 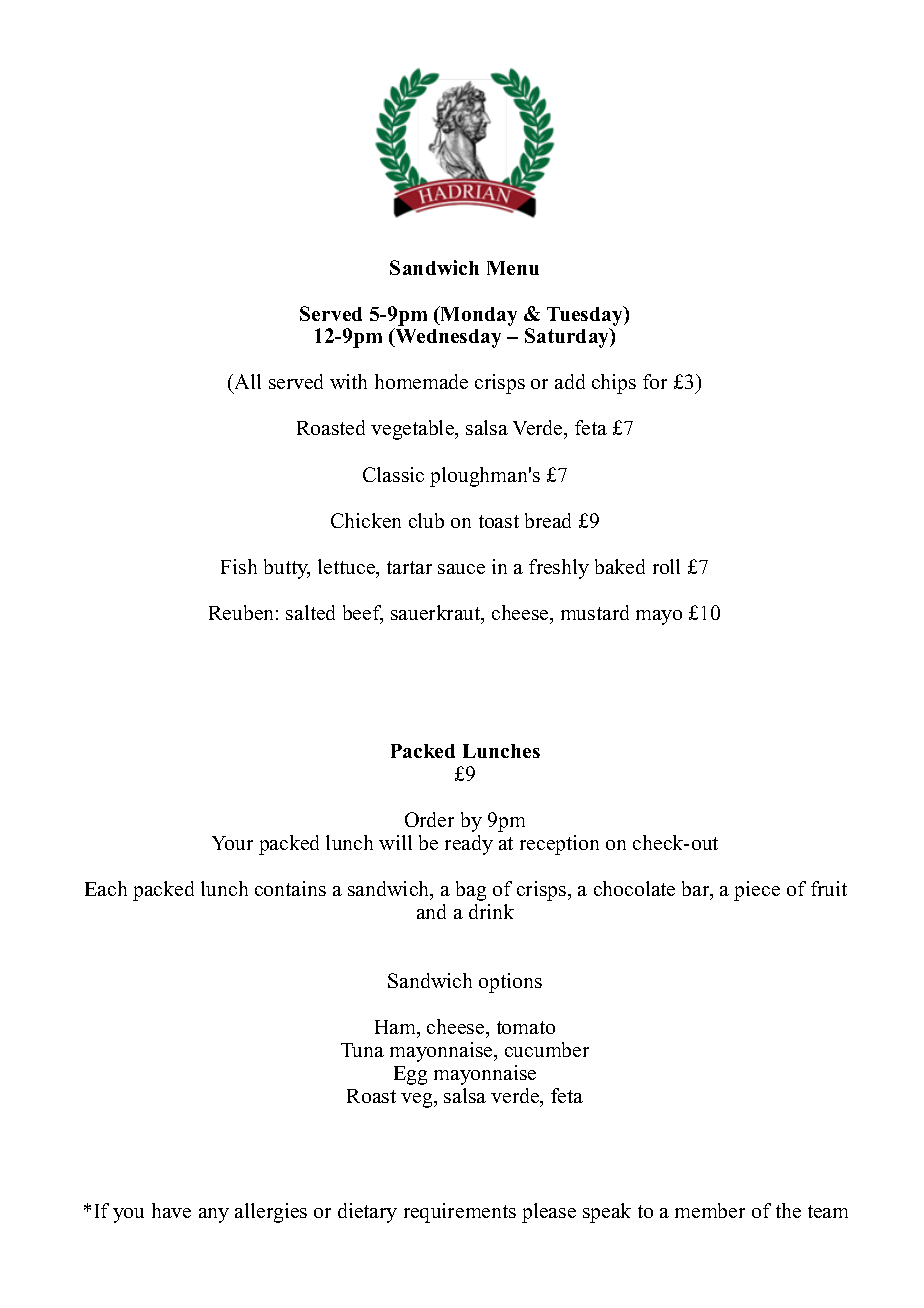 I want to click on salted, so click(x=310, y=612).
